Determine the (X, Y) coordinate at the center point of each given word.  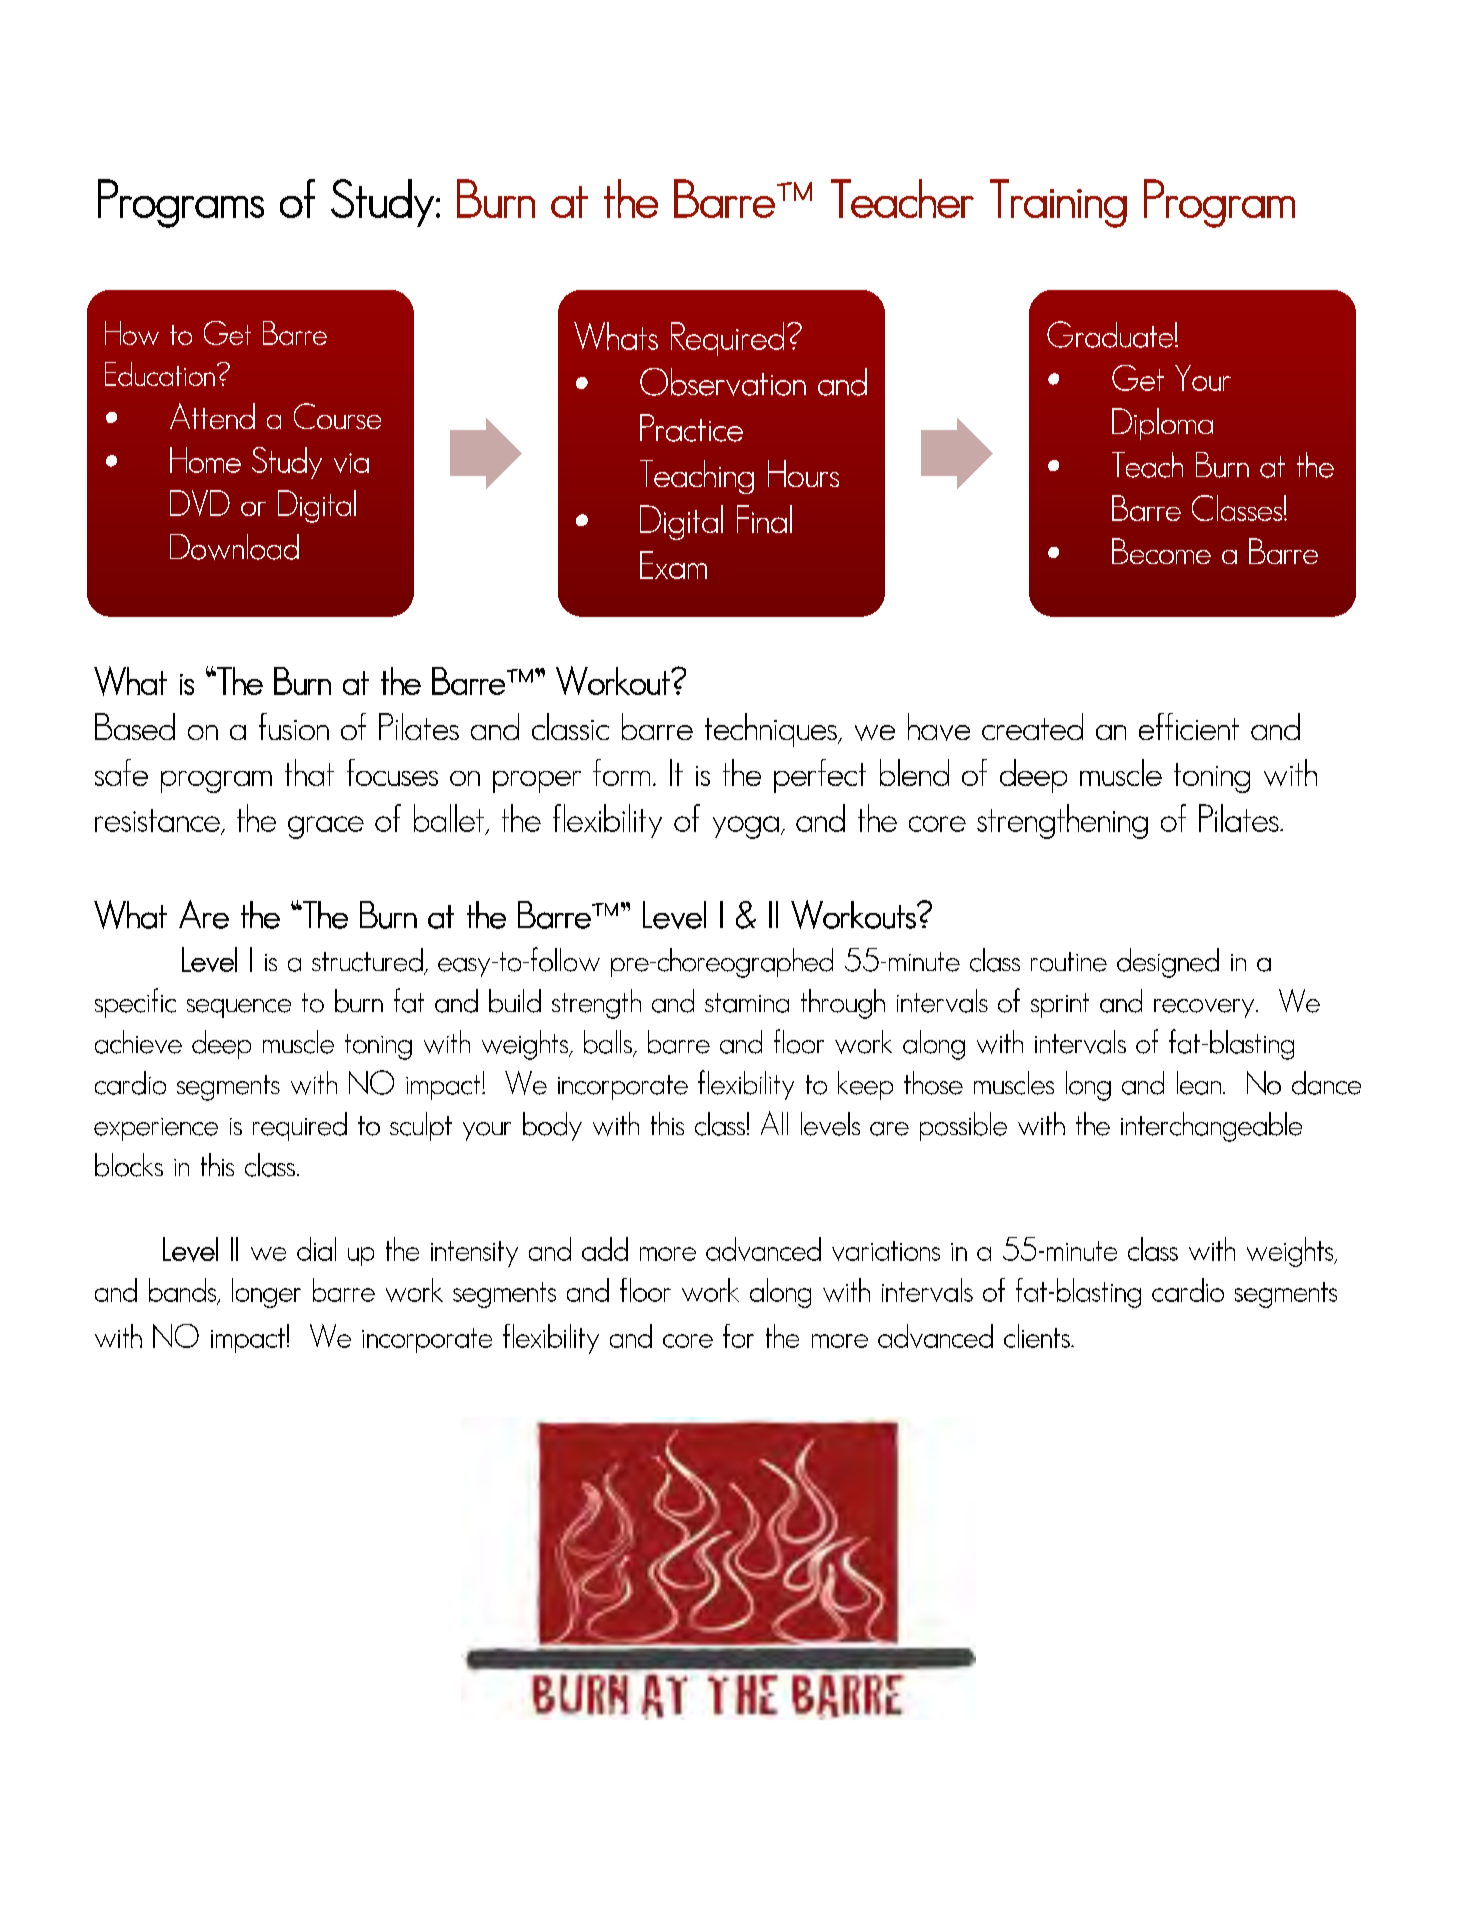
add (605, 1249)
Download (234, 547)
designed (1168, 963)
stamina (747, 1003)
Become (1161, 551)
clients (1038, 1336)
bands (184, 1291)
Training (1058, 203)
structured (368, 961)
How (132, 333)
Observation (723, 382)
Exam (673, 565)
